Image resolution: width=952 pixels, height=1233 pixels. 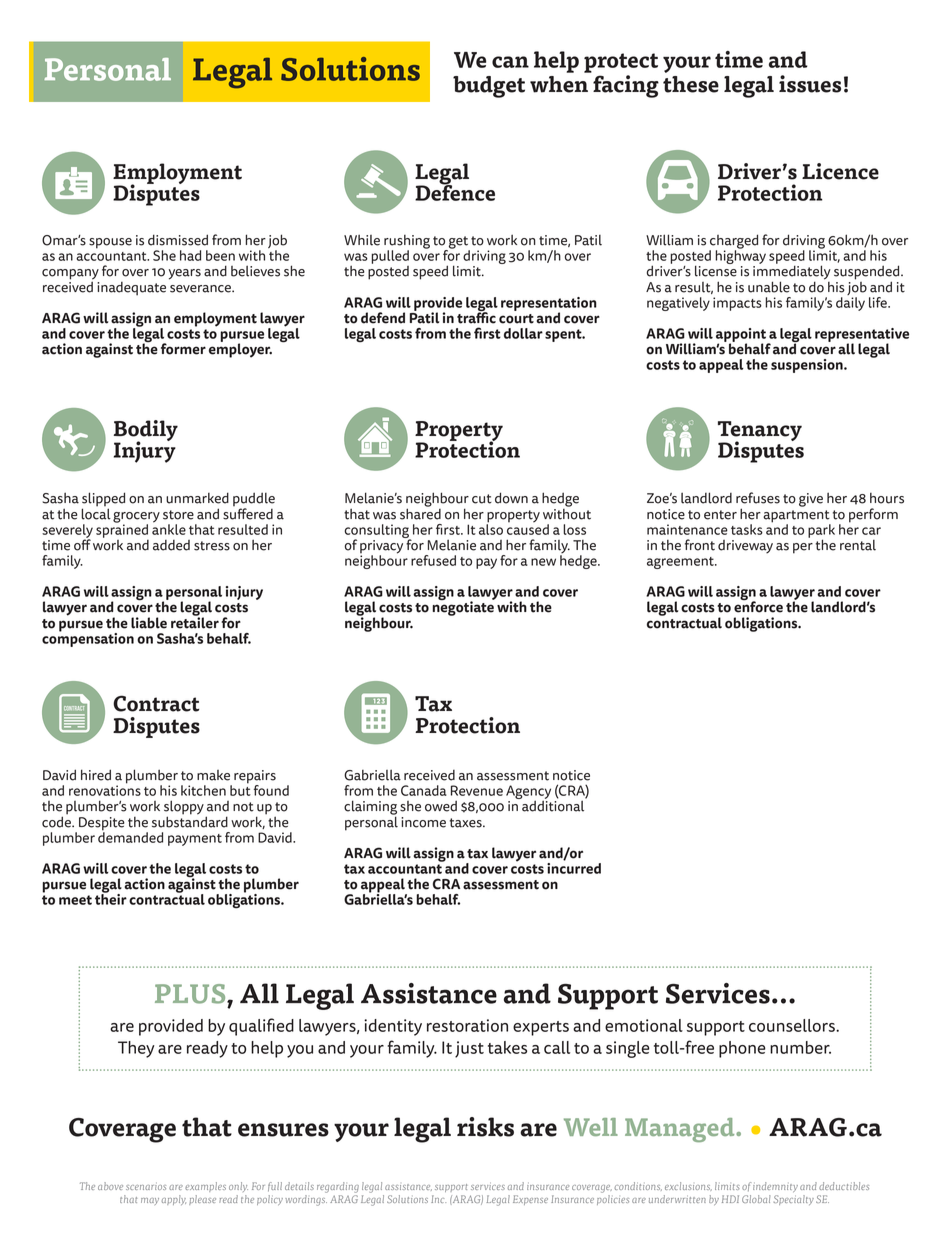 I want to click on counsellors, so click(x=793, y=1025).
